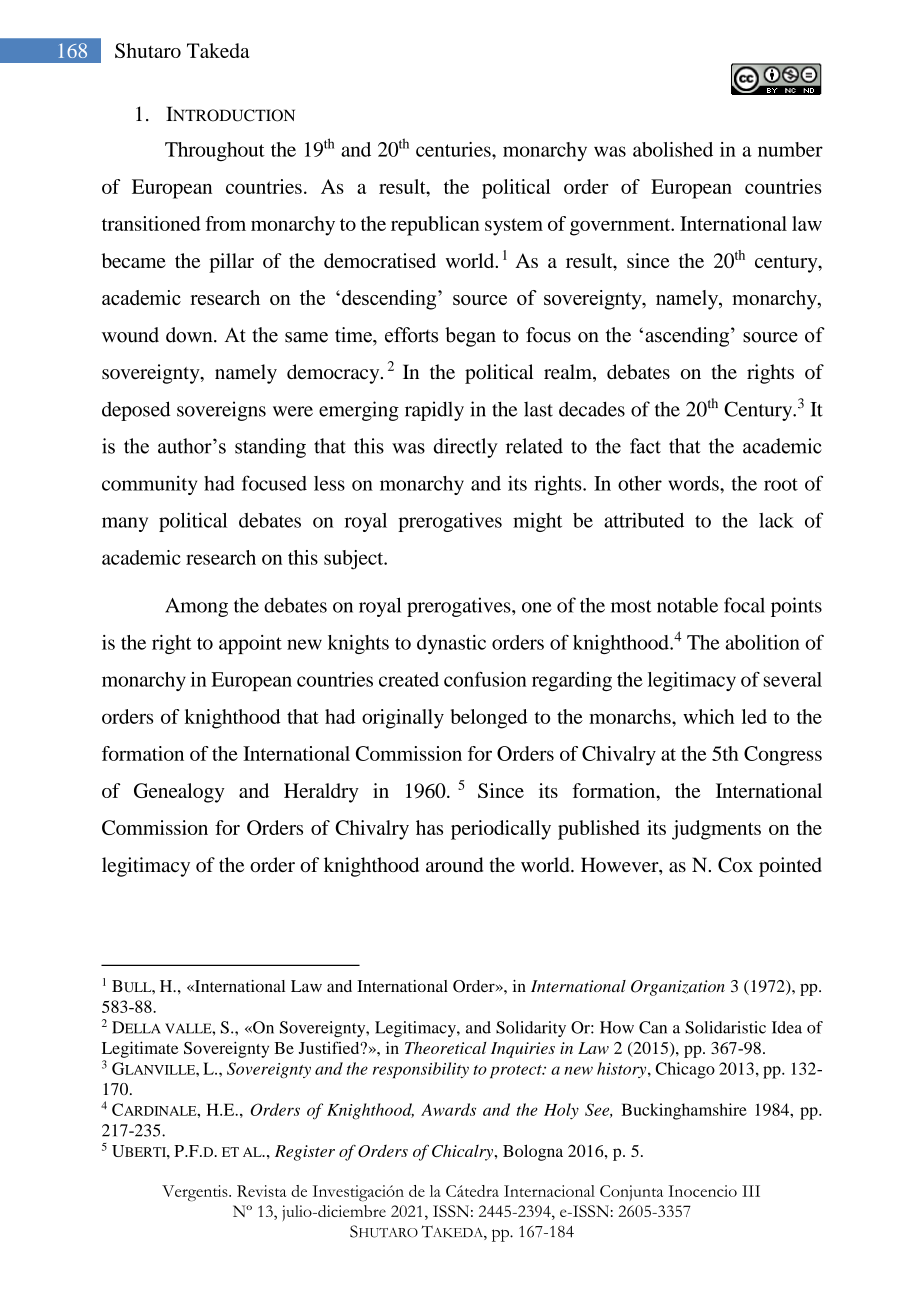 This document has height=1305, width=924. Describe the element at coordinates (215, 152) in the document. I see `Throughout` at that location.
